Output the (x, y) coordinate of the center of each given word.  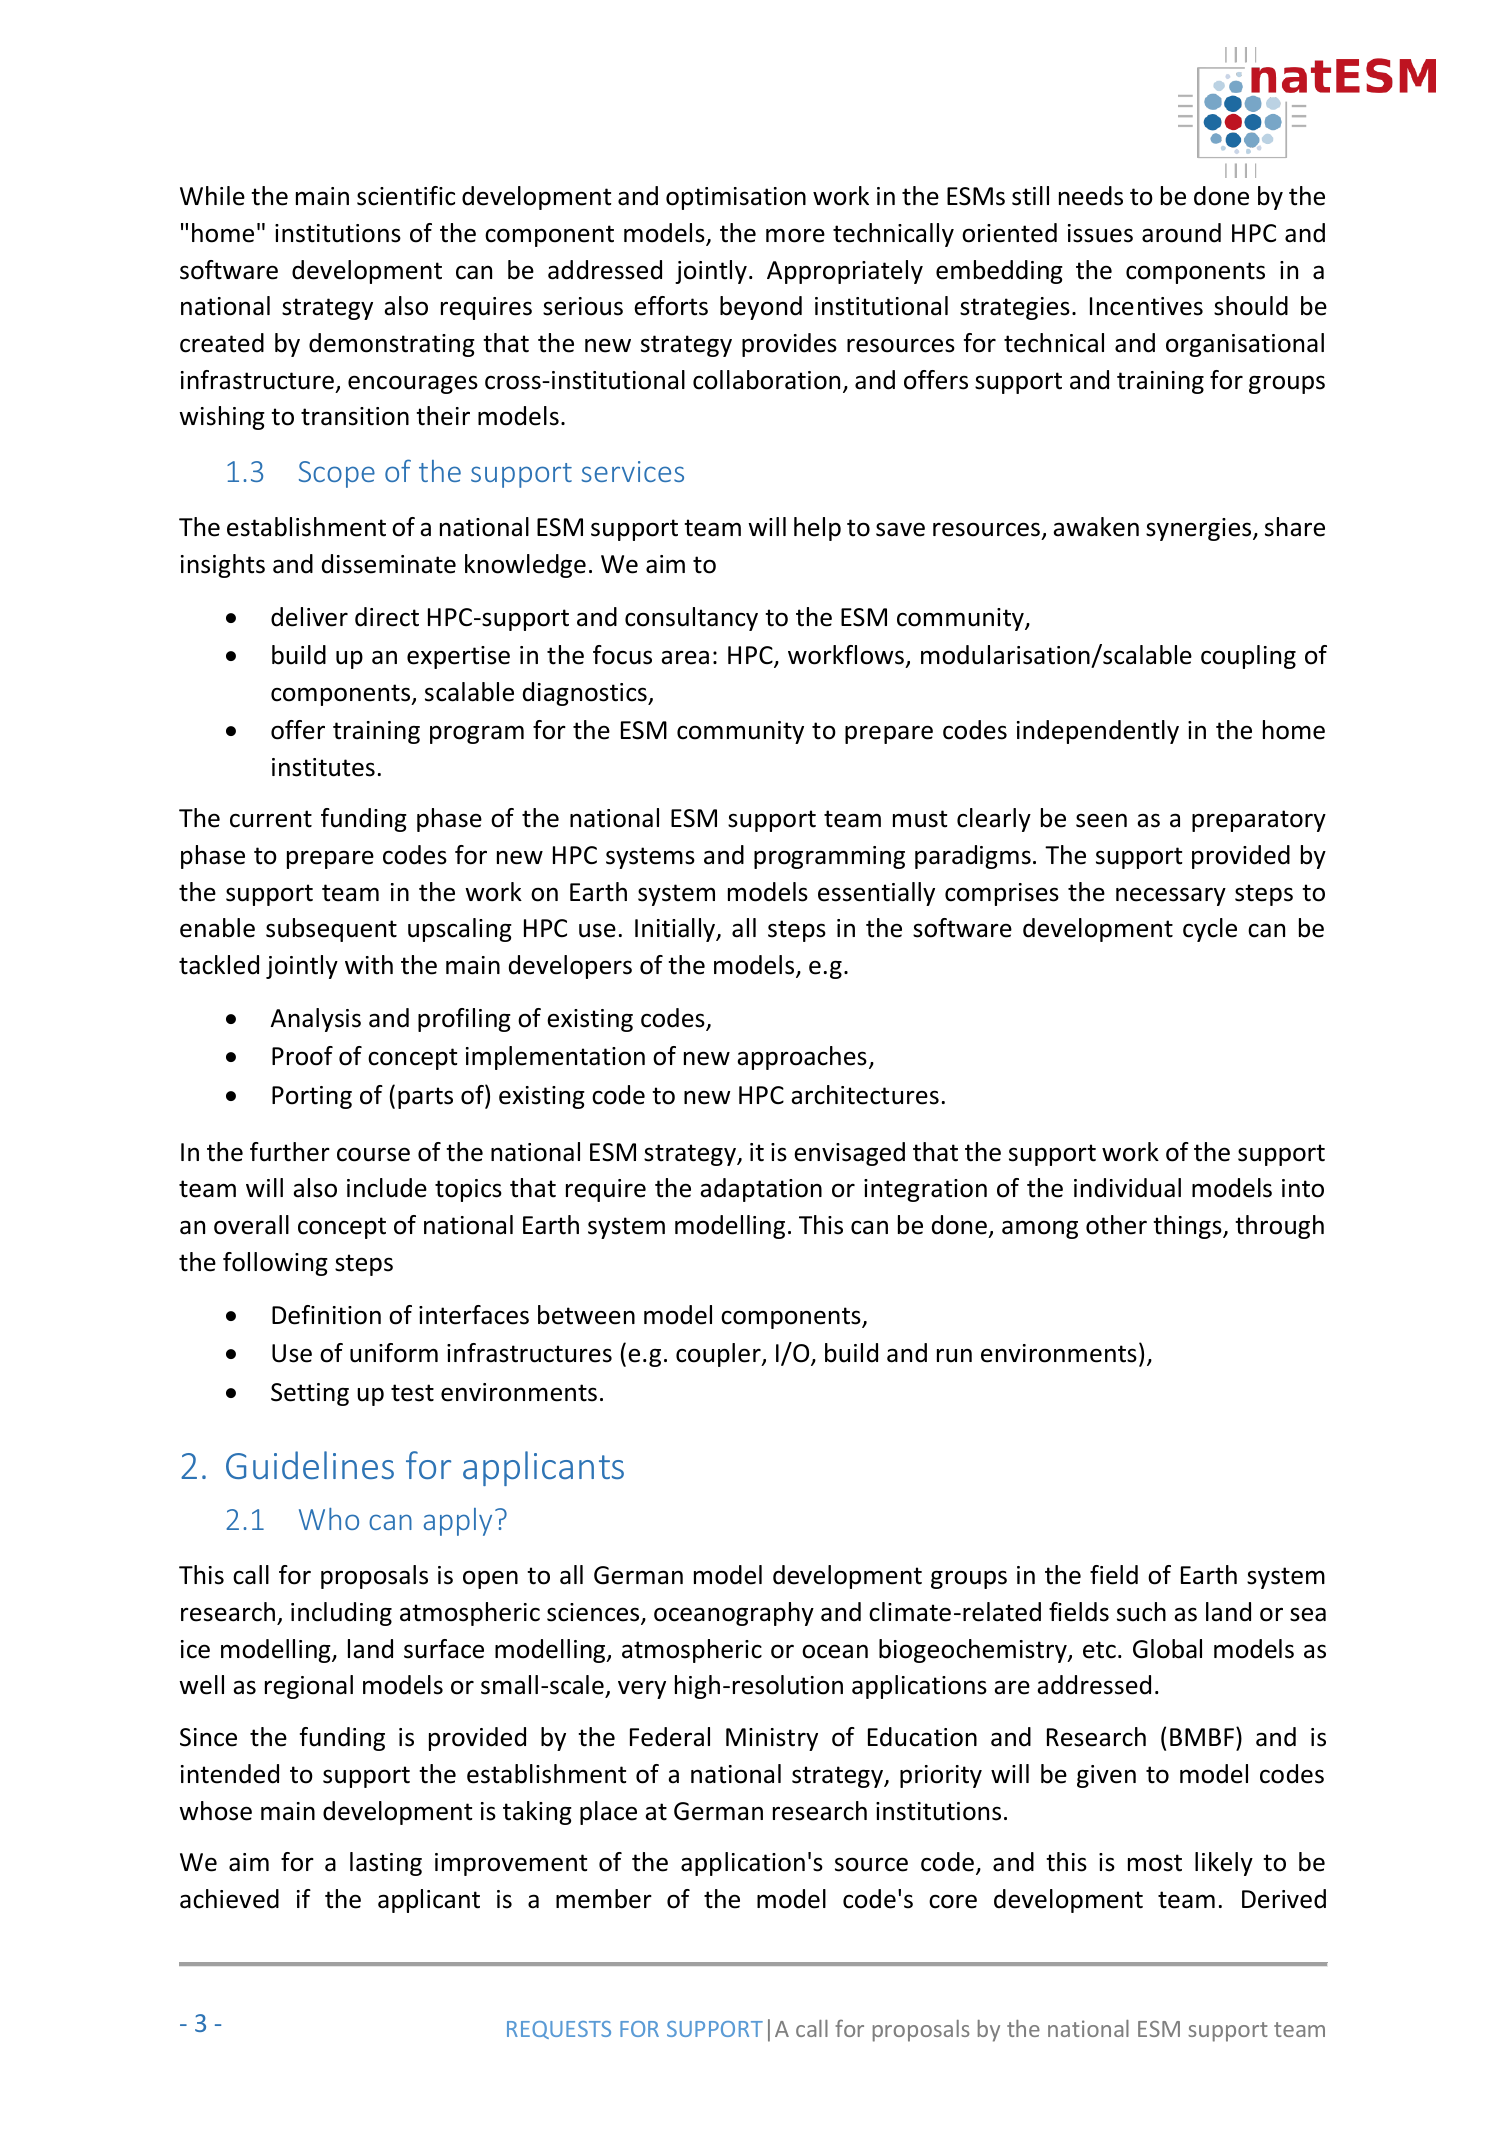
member (604, 1899)
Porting (312, 1097)
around (1181, 233)
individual (1127, 1188)
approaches (802, 1058)
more (795, 235)
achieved (229, 1899)
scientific (406, 196)
